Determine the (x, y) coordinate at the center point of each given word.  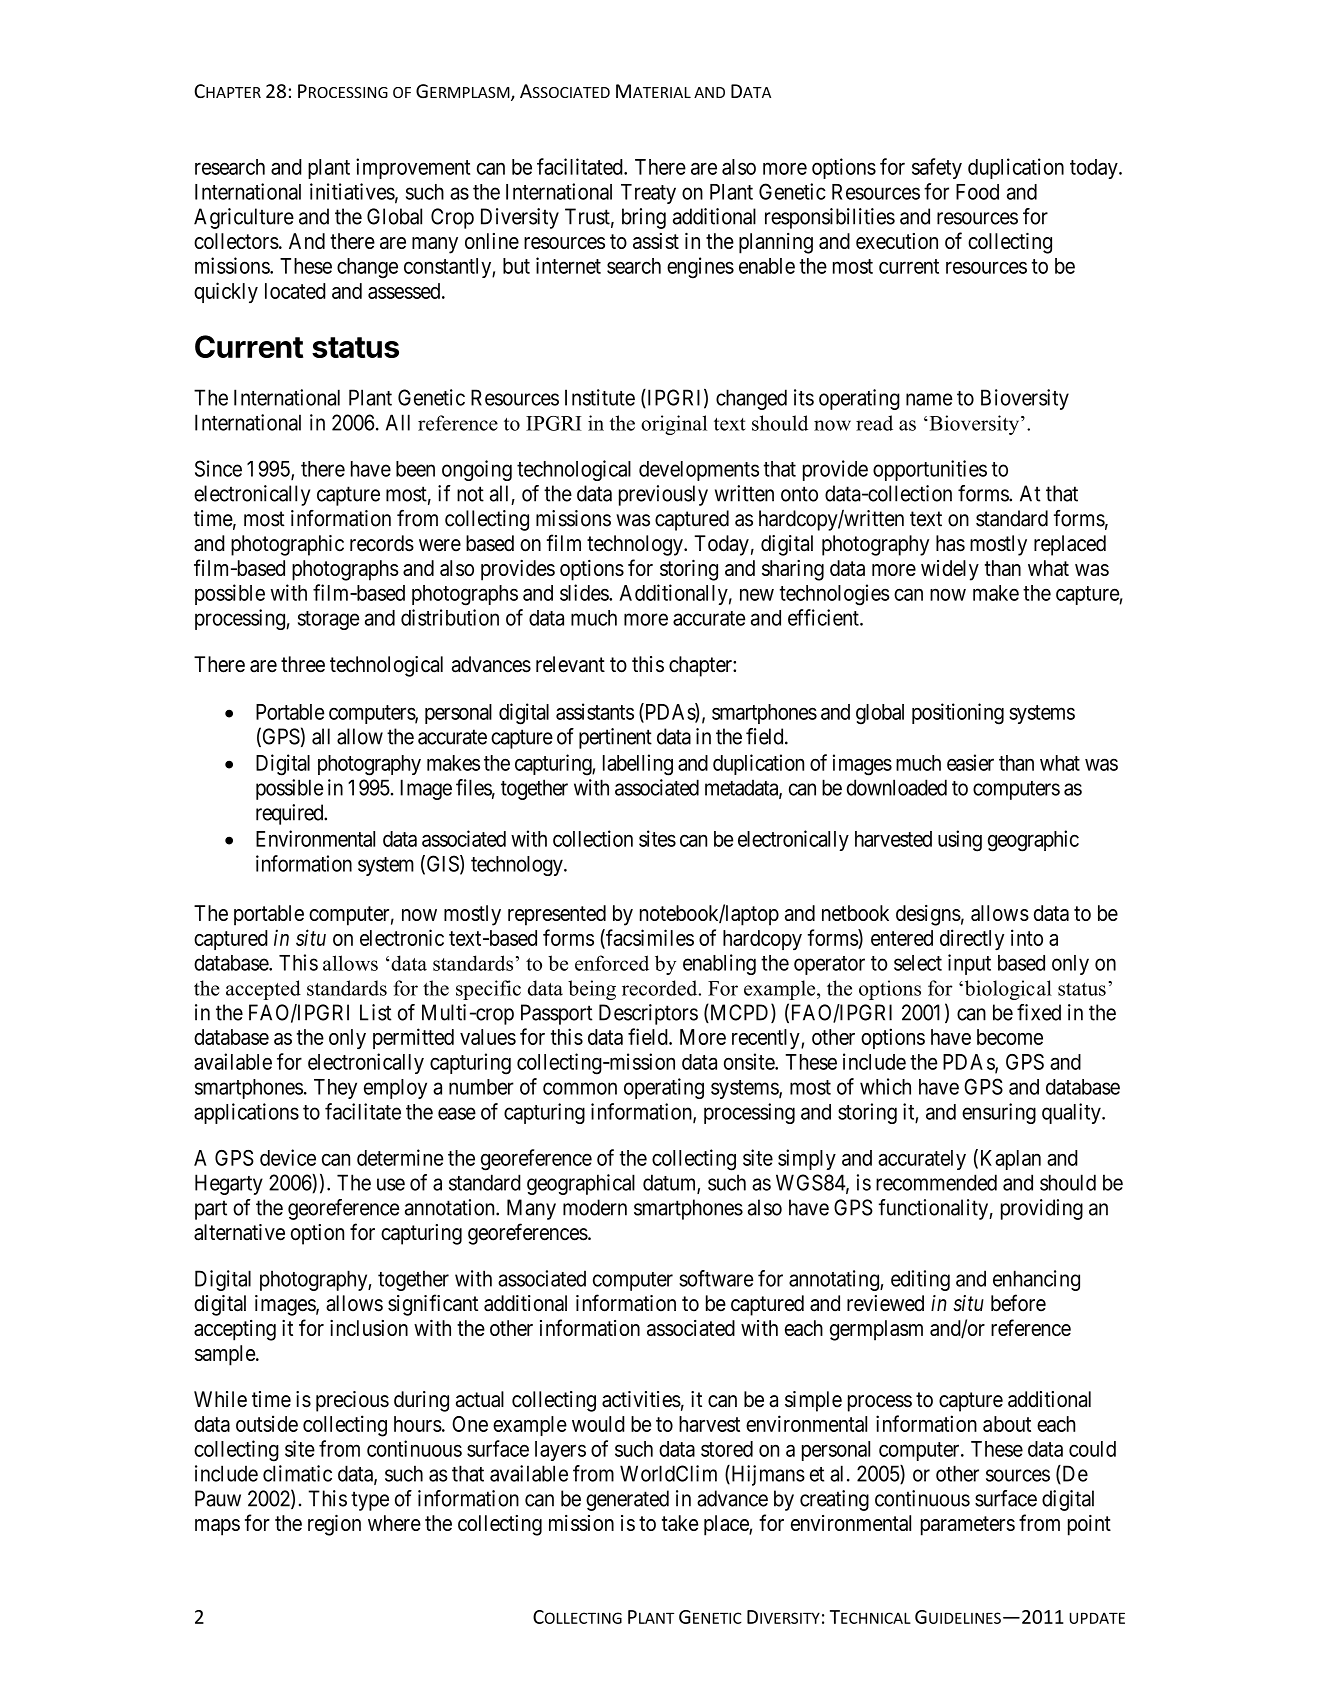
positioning (958, 714)
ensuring (999, 1113)
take (680, 1523)
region (334, 1525)
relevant (570, 664)
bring (644, 218)
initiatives (352, 191)
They (335, 1089)
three (303, 664)
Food (977, 192)
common (580, 1088)
